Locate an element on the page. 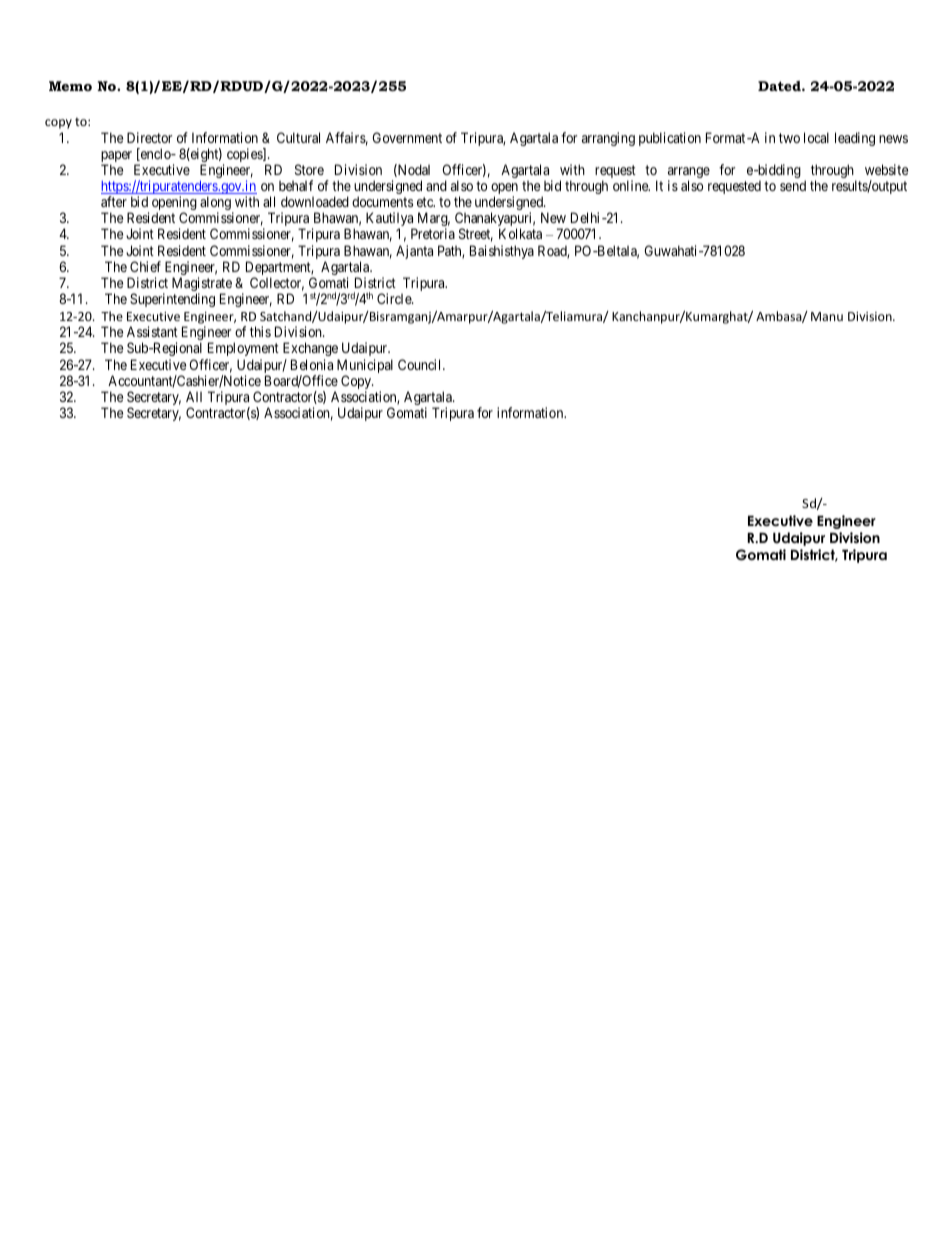  send is located at coordinates (793, 185).
